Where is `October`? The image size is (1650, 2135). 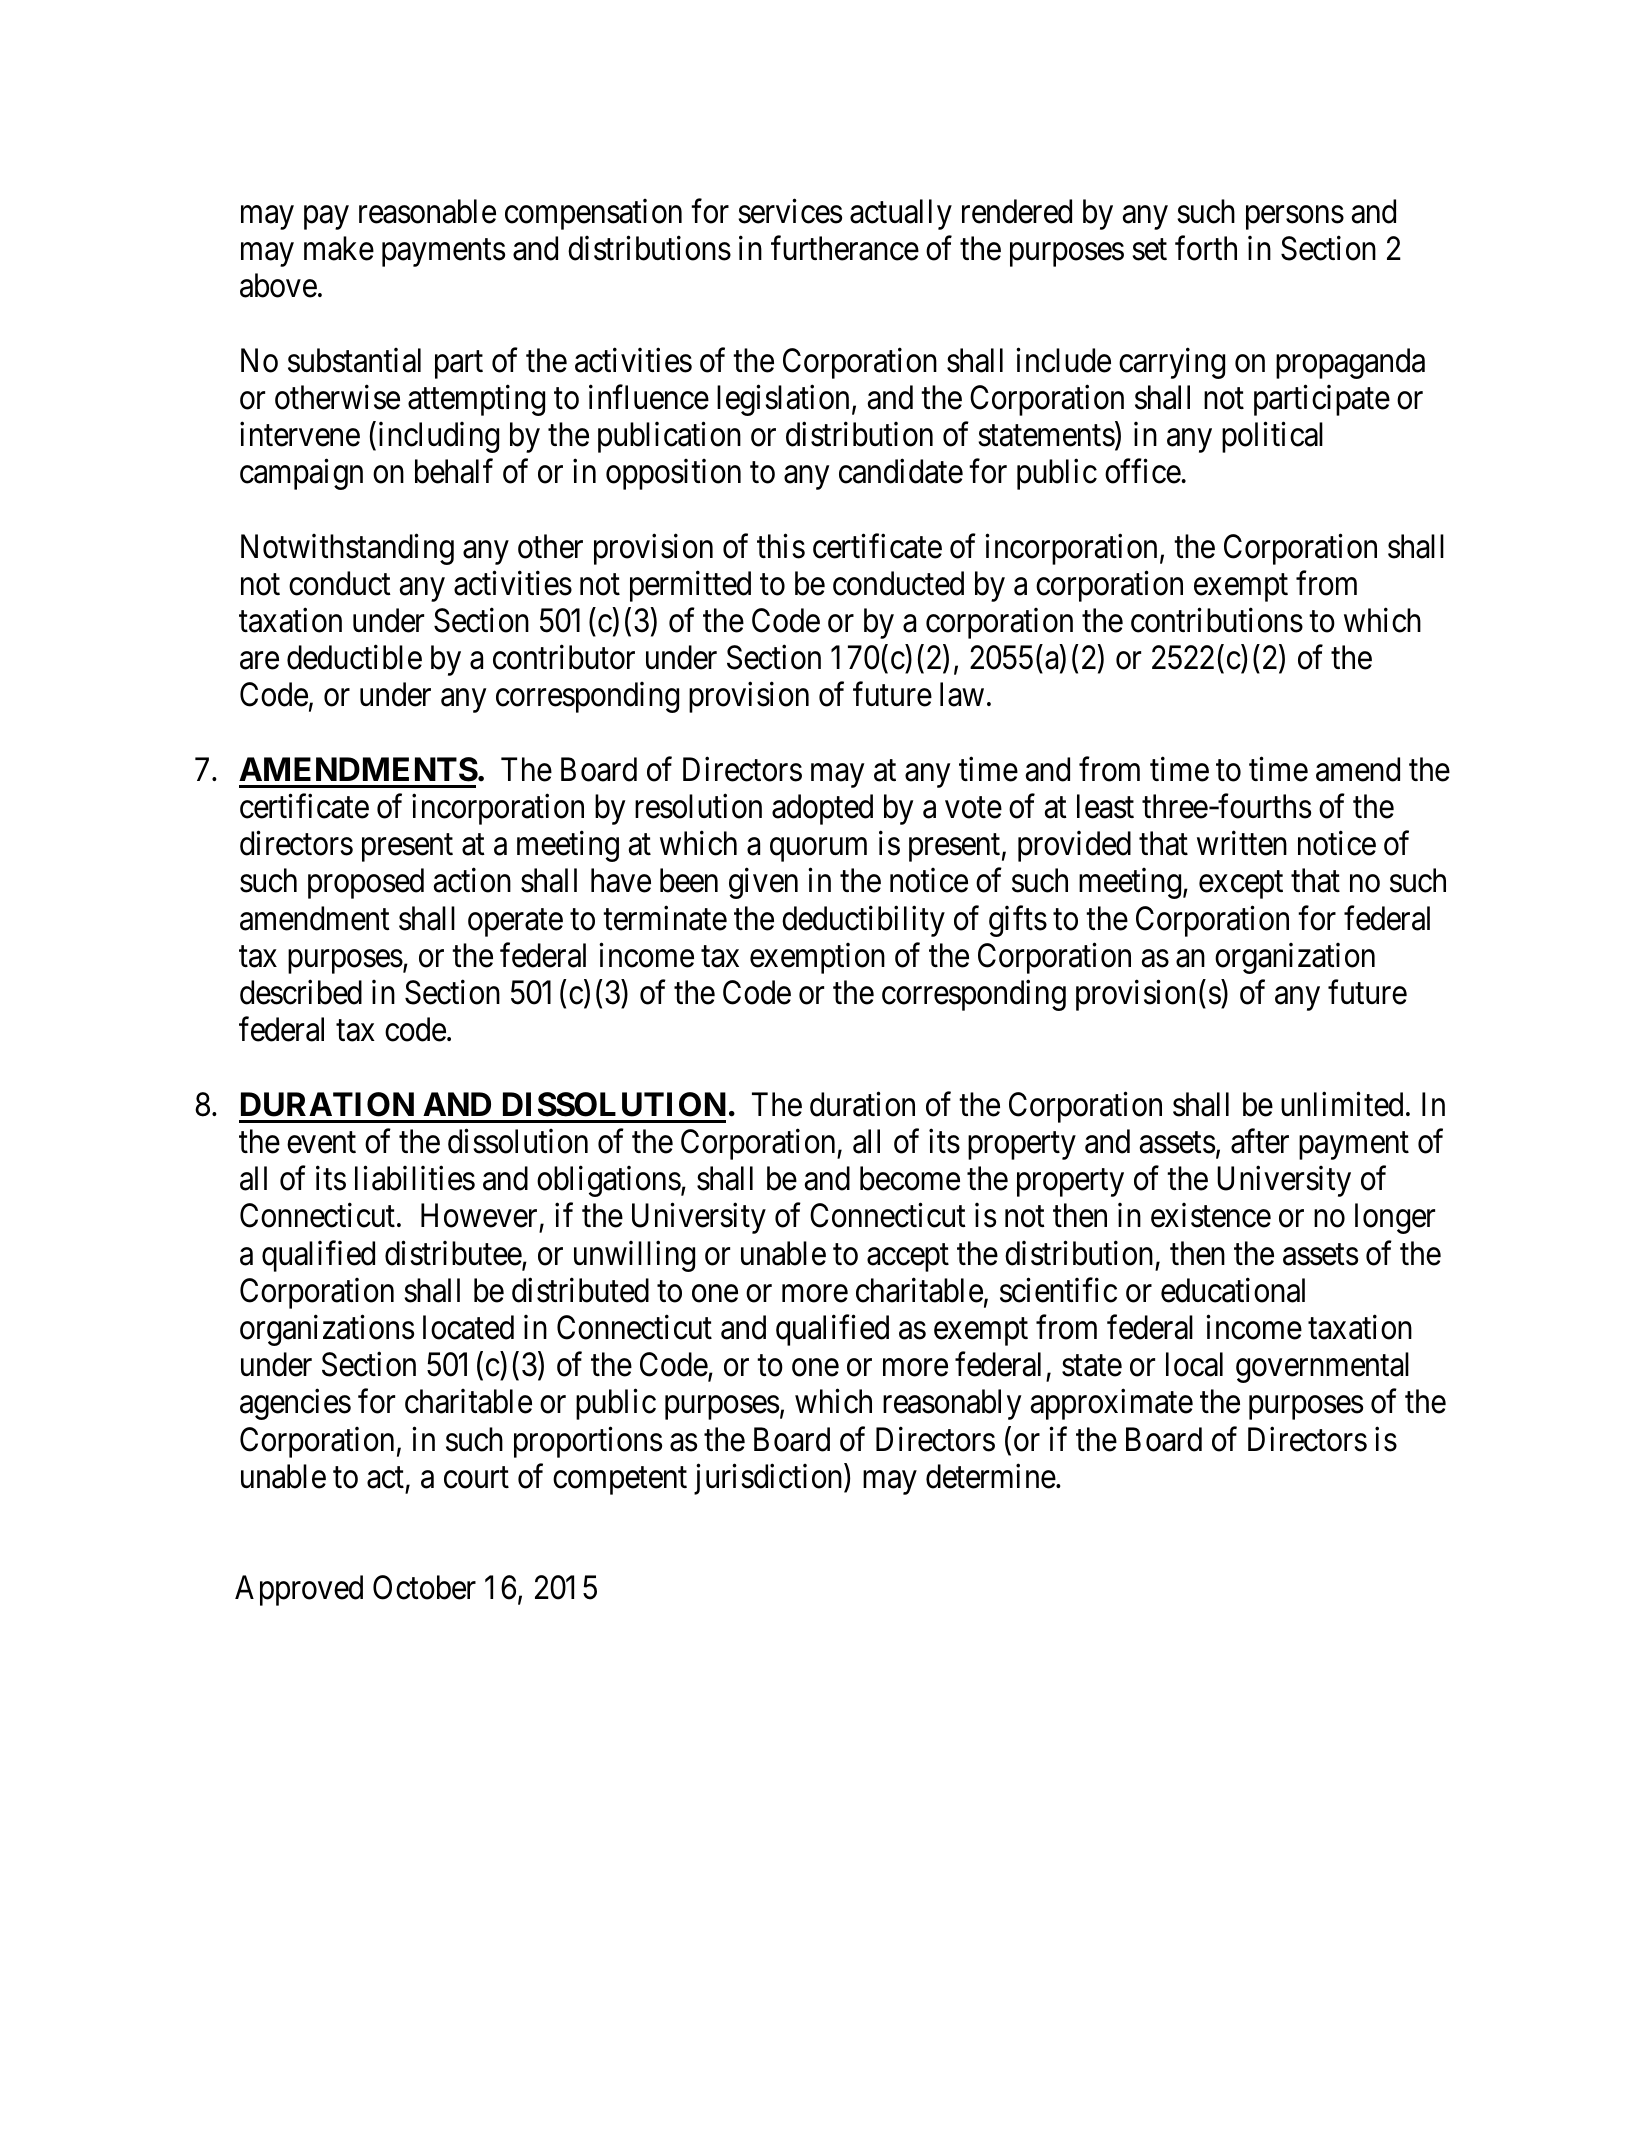 October is located at coordinates (424, 1587).
